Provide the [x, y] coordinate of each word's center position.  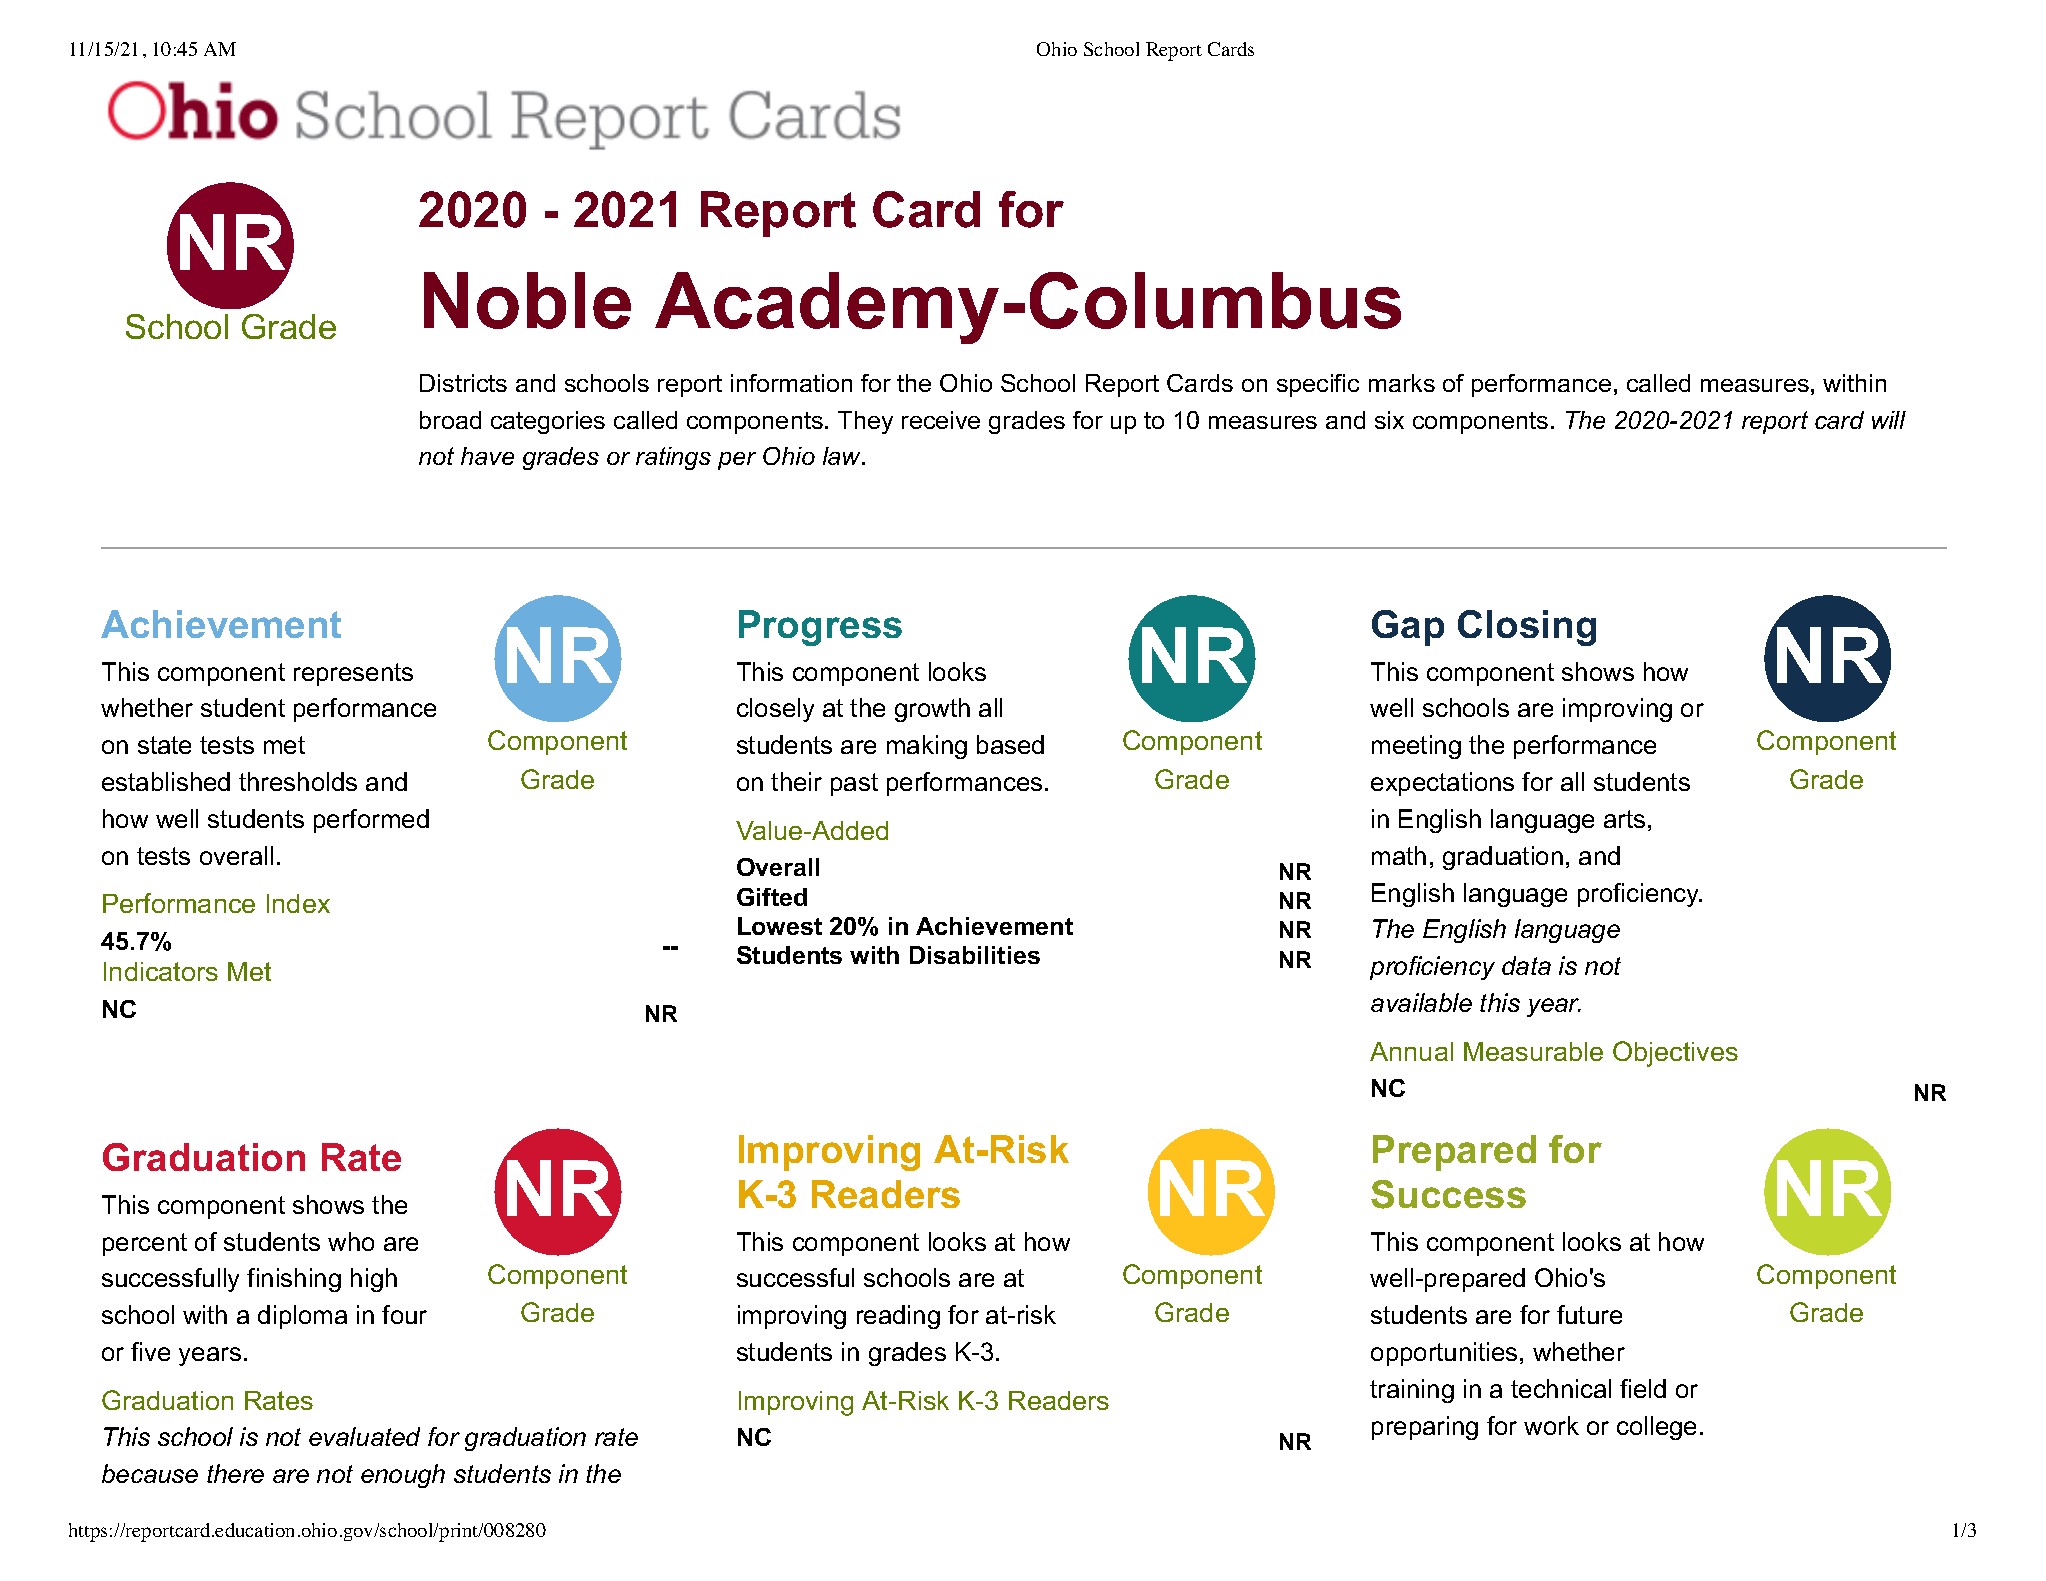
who [351, 1241]
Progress [820, 628]
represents [353, 674]
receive [941, 420]
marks [1402, 383]
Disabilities [975, 955]
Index [298, 903]
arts [1624, 819]
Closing [1527, 628]
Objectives [1675, 1054]
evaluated [364, 1436]
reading [898, 1317]
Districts [463, 383]
